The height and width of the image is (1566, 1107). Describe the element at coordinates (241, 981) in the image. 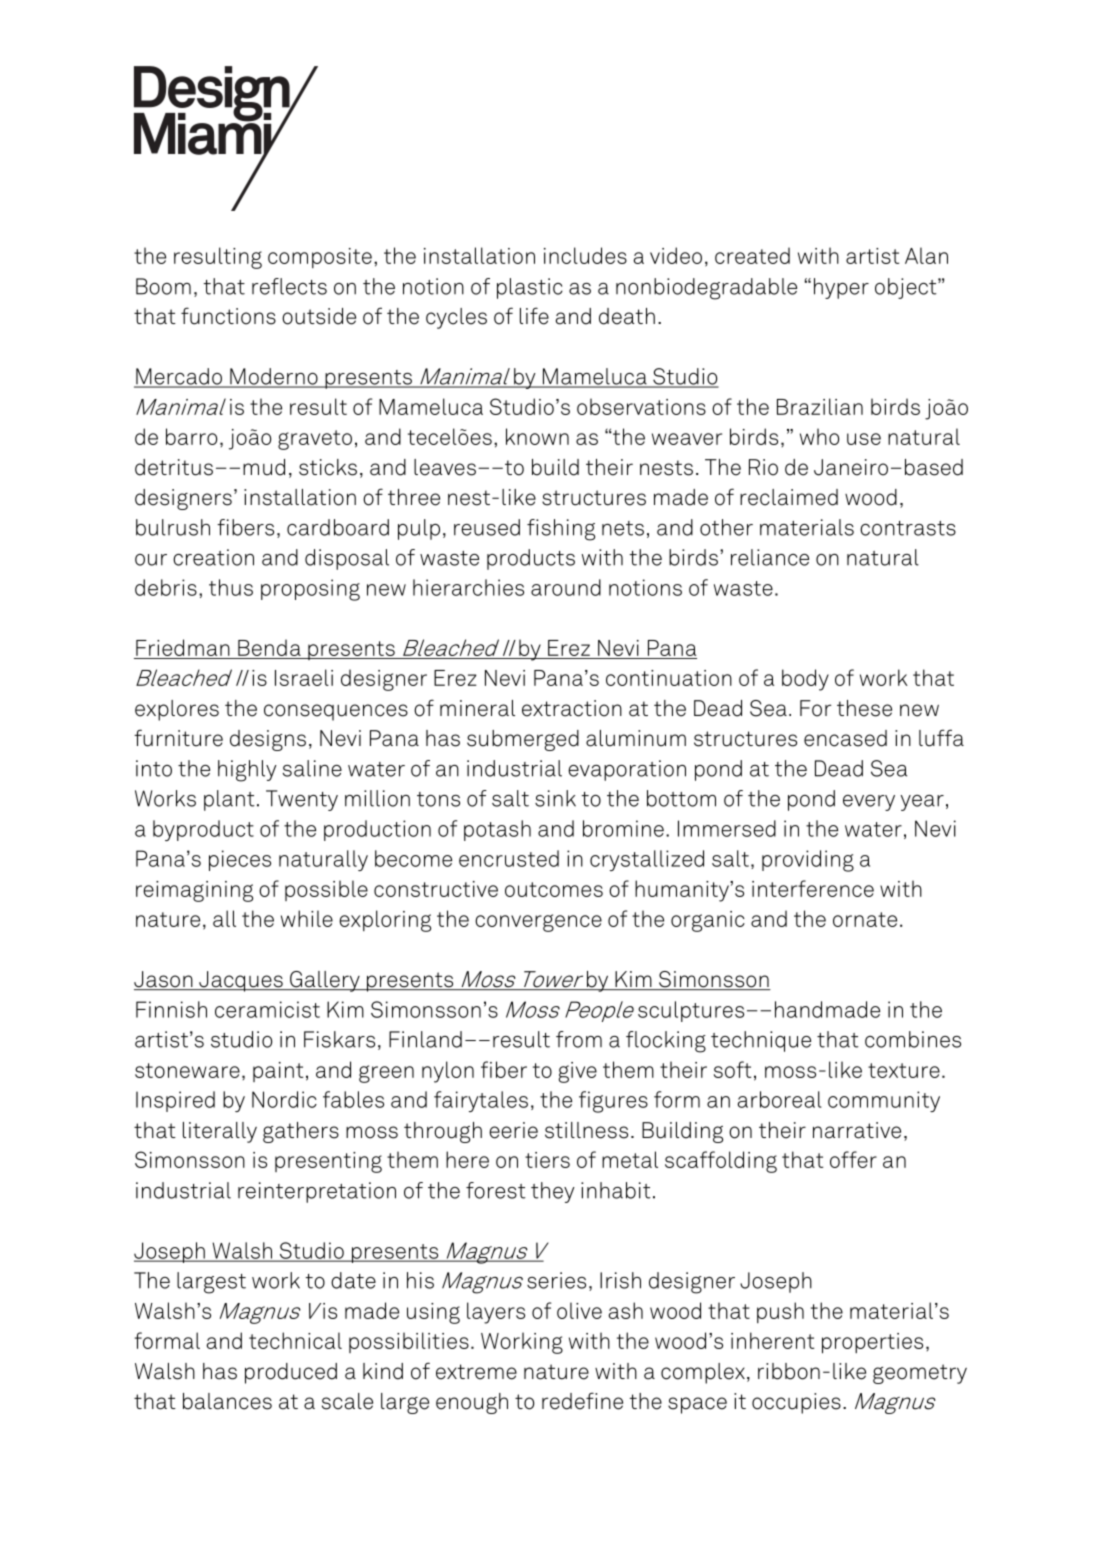

I see `Jacques` at that location.
